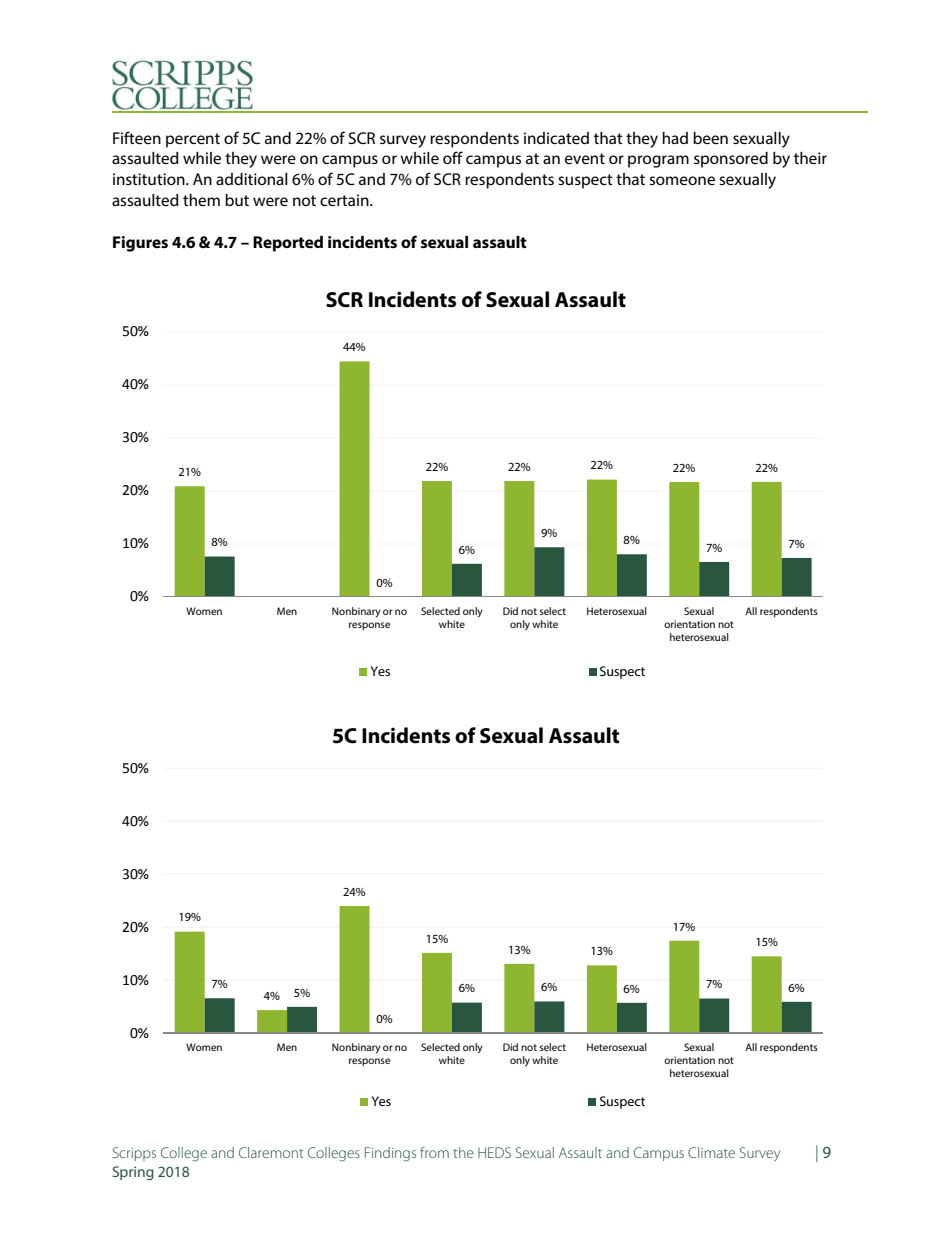 This document has height=1233, width=952. Describe the element at coordinates (134, 1154) in the document. I see `Scripps` at that location.
